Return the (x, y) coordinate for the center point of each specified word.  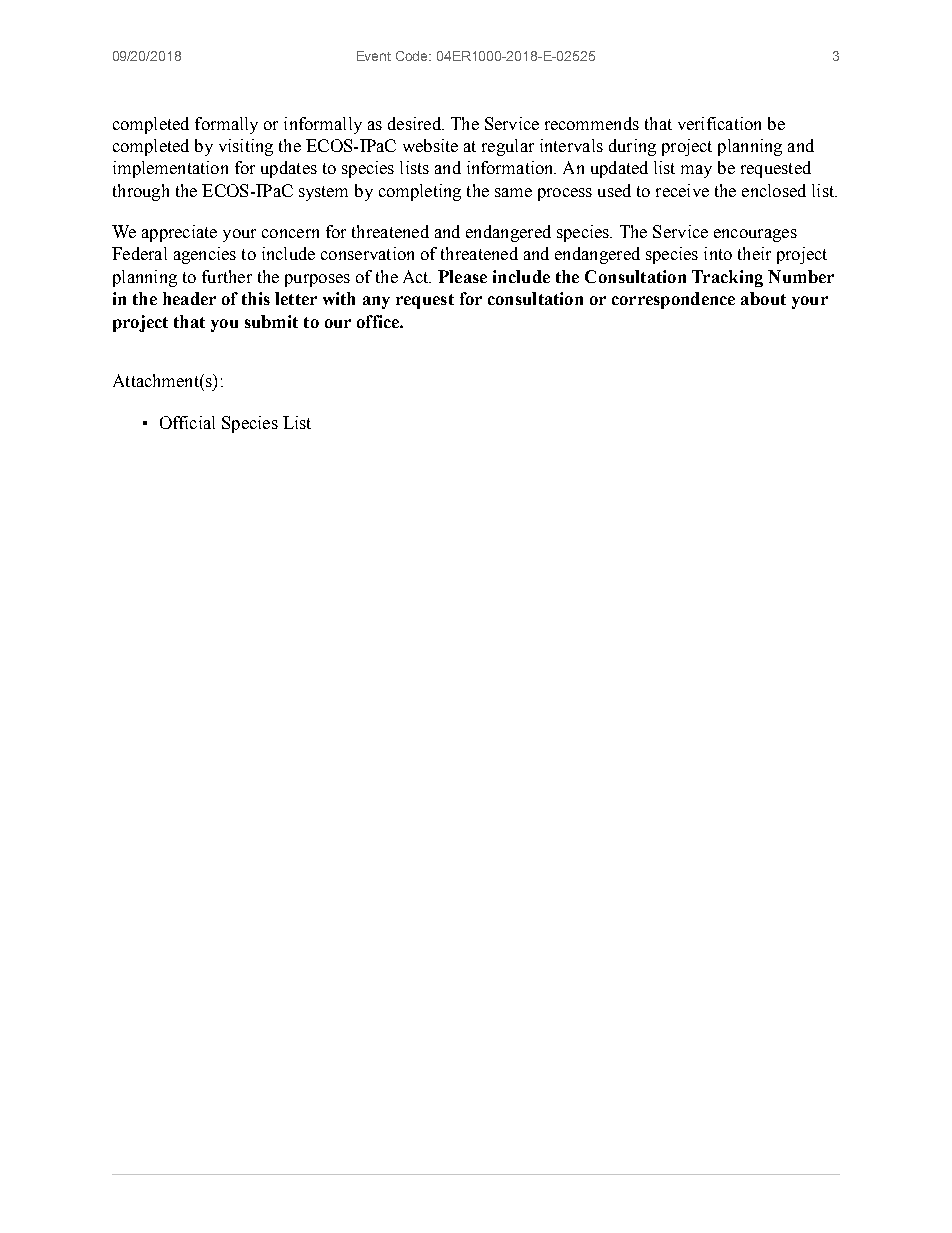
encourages (755, 235)
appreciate (179, 233)
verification (719, 123)
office (379, 321)
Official (187, 422)
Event (374, 56)
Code (413, 56)
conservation (367, 253)
